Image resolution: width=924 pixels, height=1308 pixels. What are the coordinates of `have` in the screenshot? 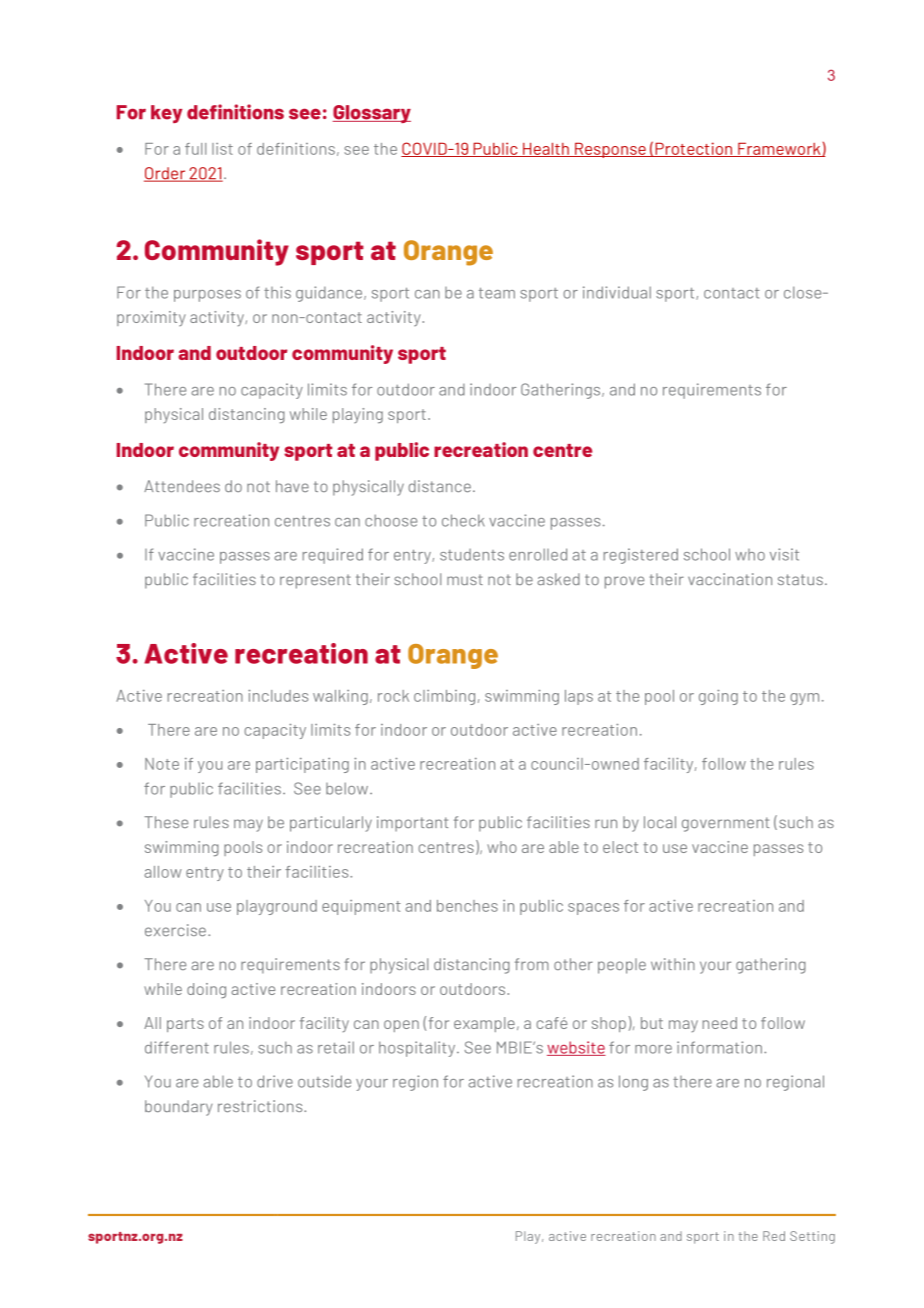 It's located at (292, 486).
